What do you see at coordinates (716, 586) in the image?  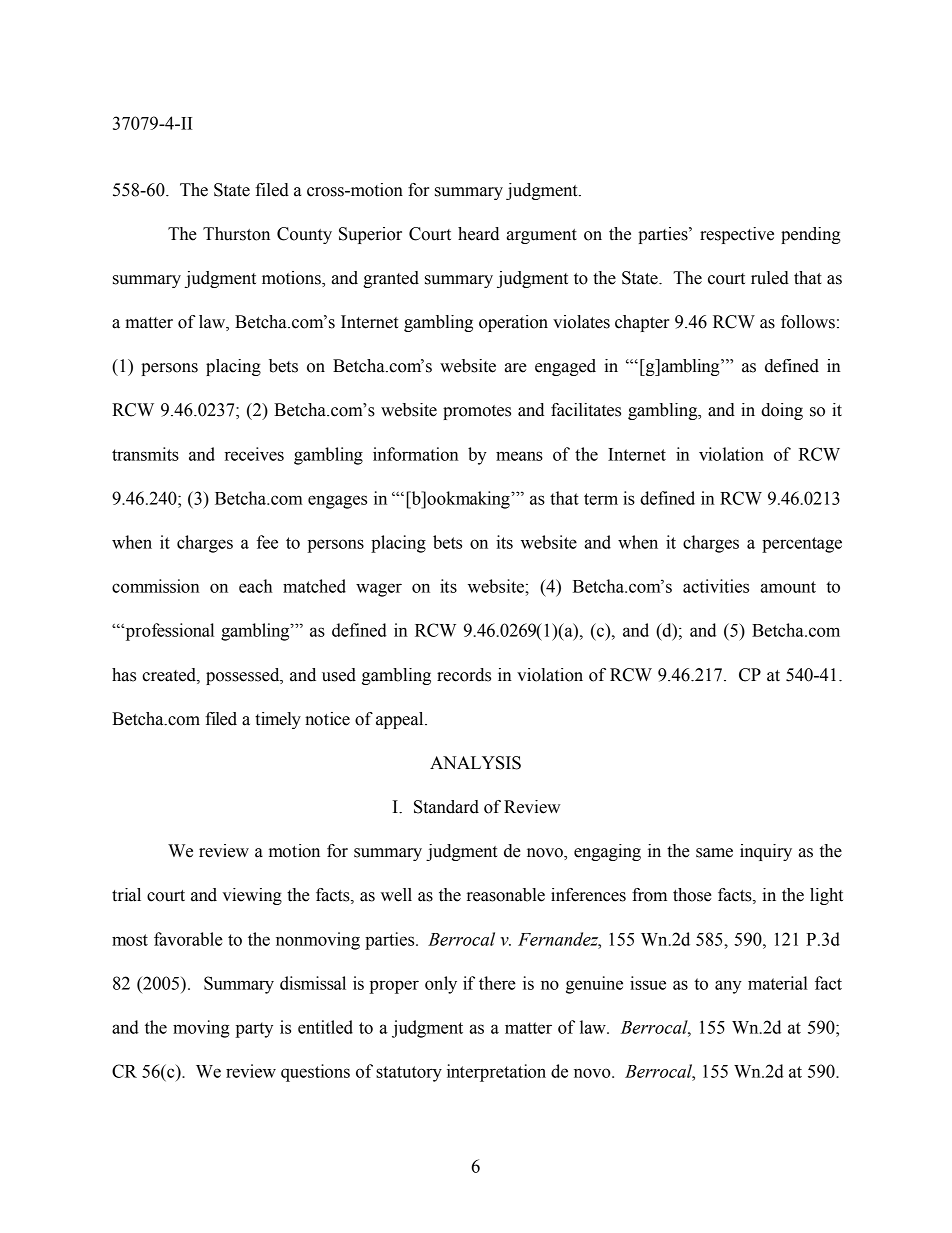 I see `activities` at bounding box center [716, 586].
